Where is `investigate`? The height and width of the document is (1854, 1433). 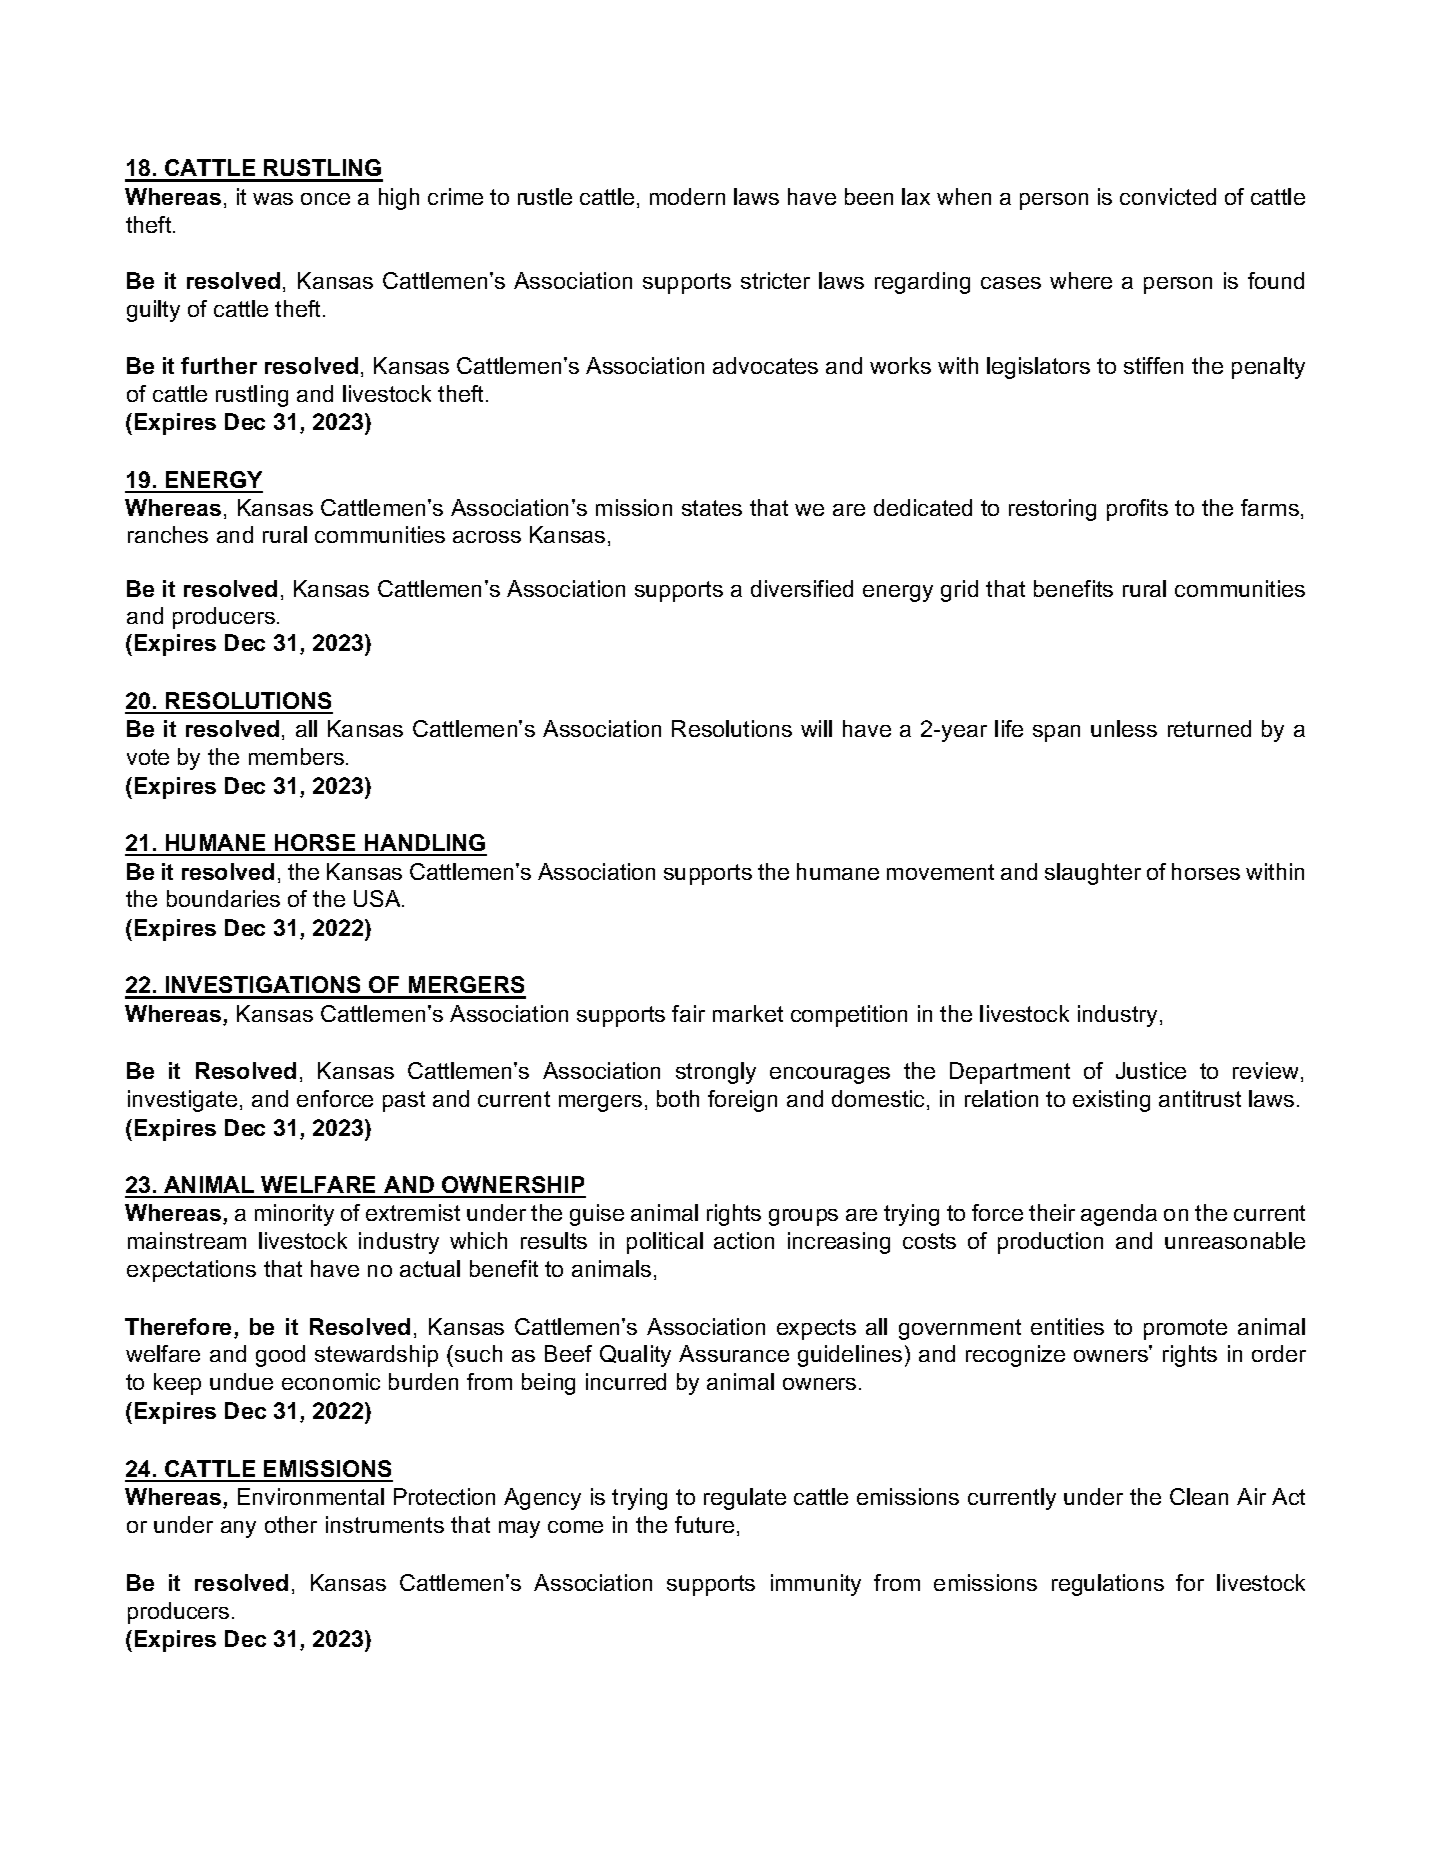
investigate is located at coordinates (182, 1101).
